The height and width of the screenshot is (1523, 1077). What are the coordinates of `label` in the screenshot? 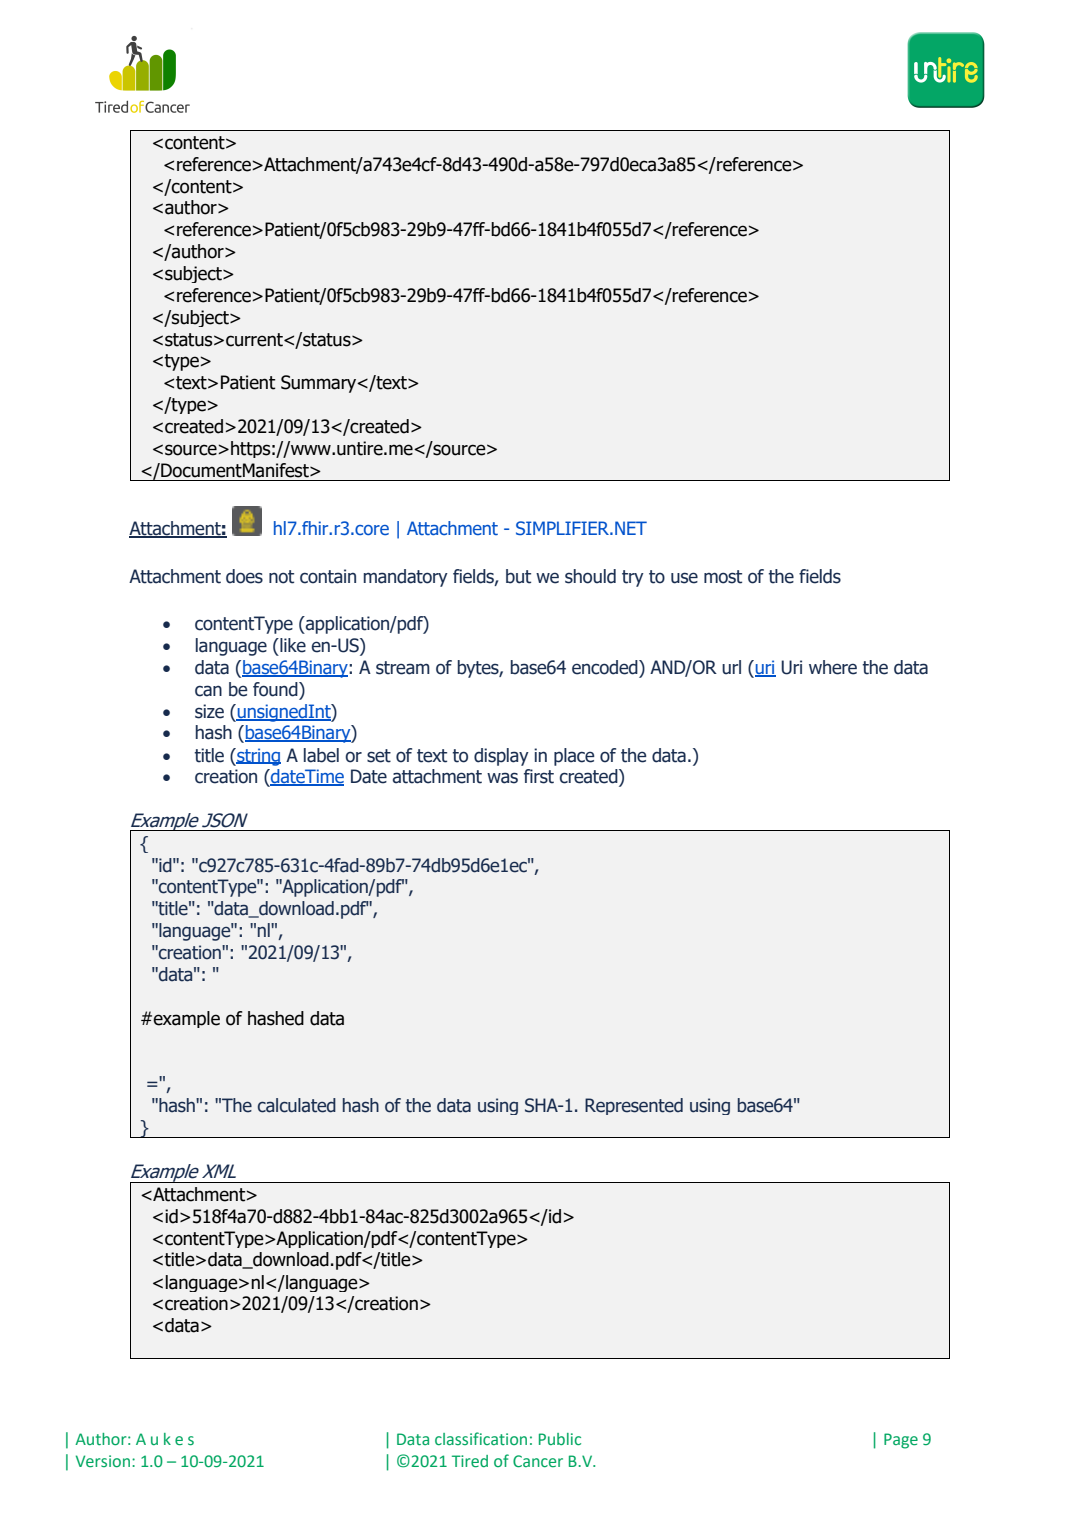 It's located at (321, 755).
